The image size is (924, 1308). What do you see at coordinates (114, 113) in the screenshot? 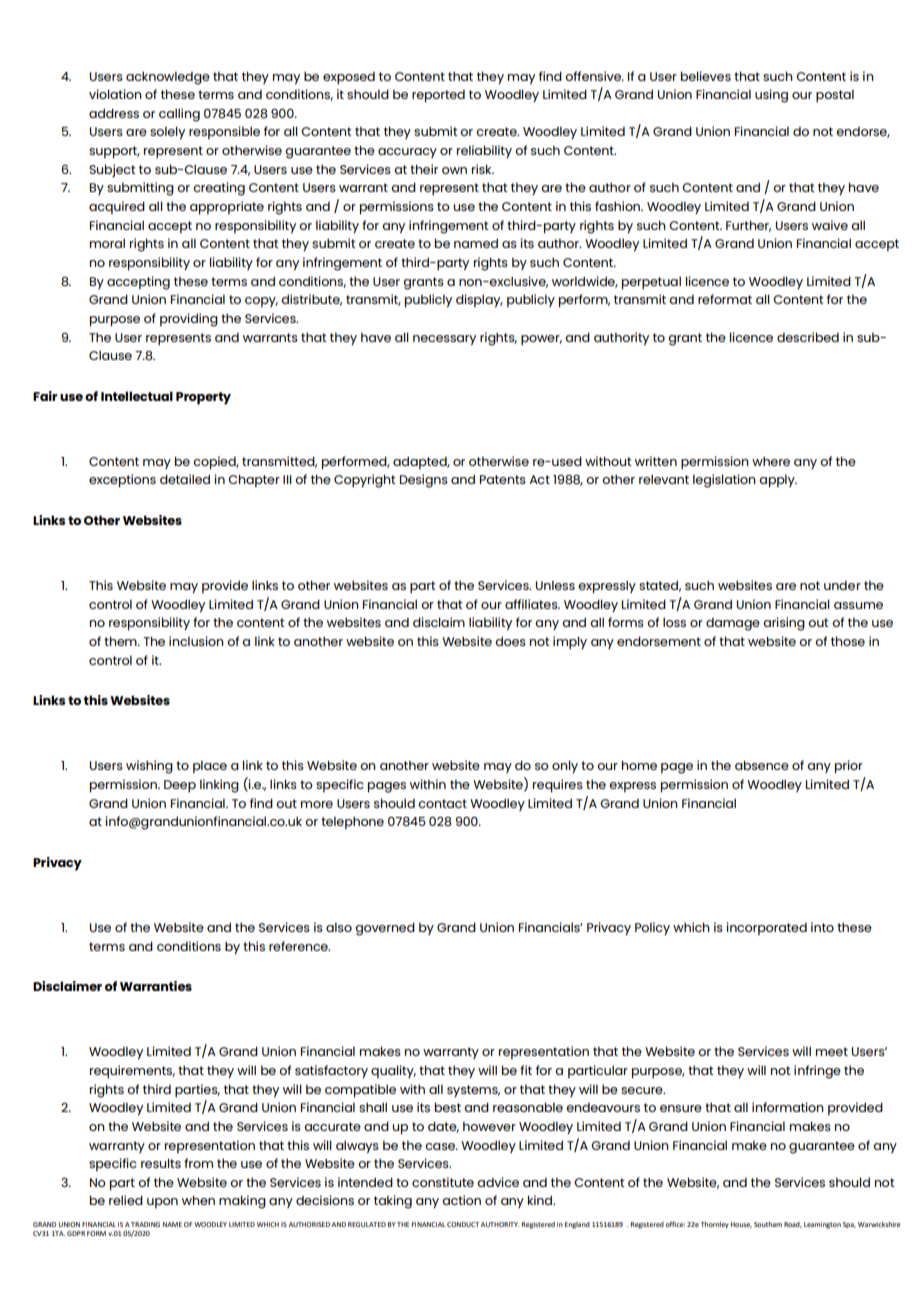
I see `address` at bounding box center [114, 113].
